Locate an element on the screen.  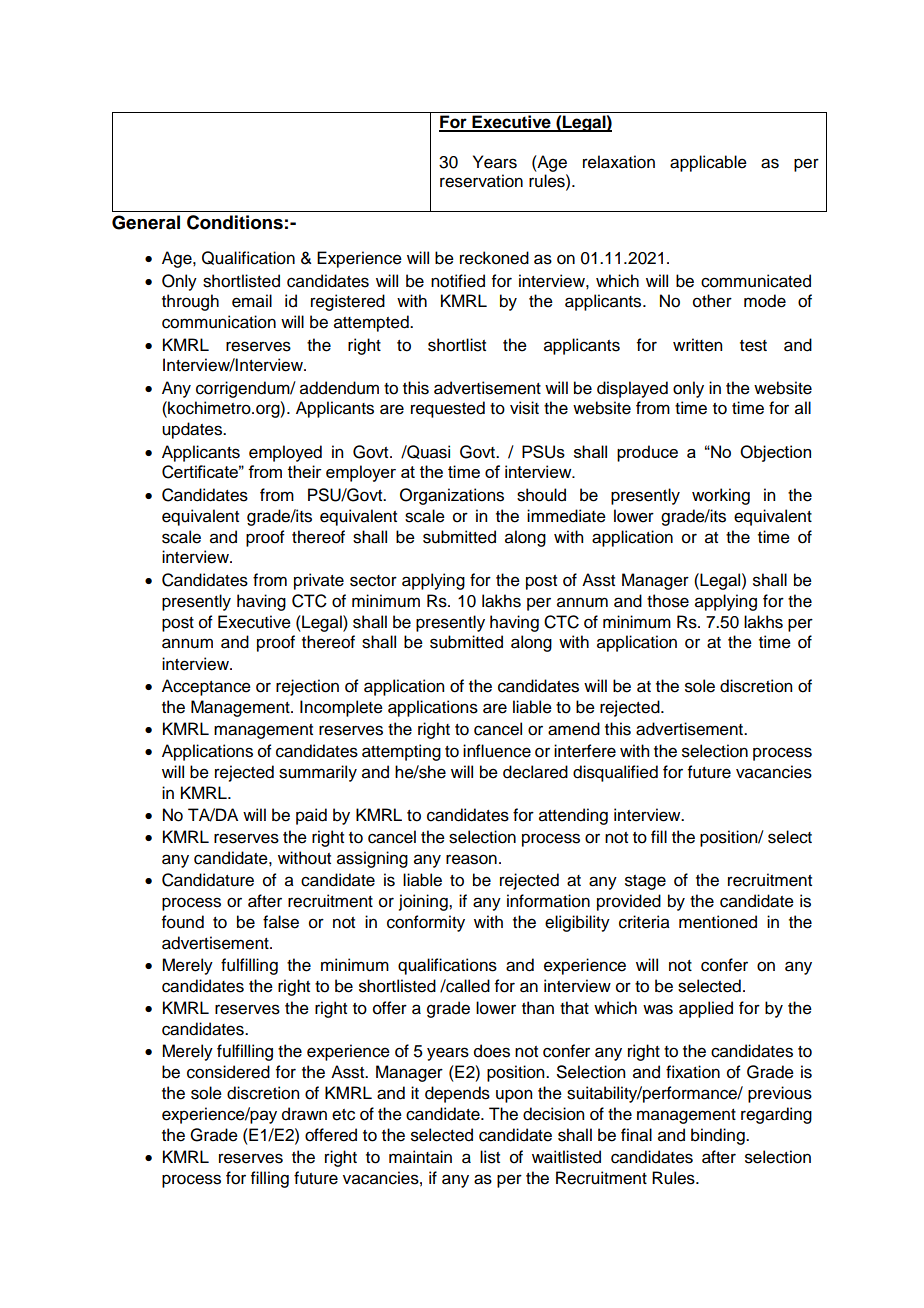
employed is located at coordinates (285, 453).
